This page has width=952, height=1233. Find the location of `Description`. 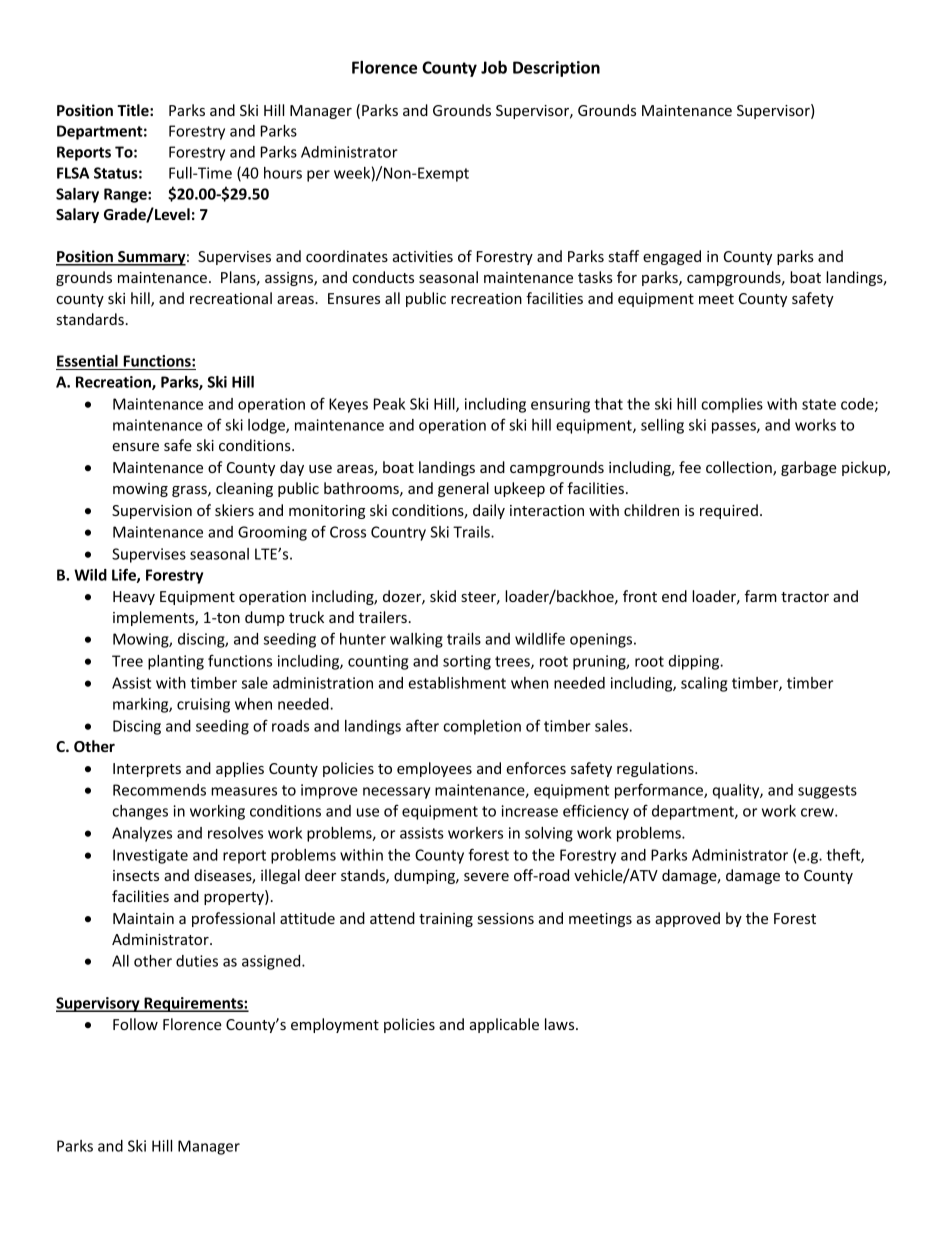

Description is located at coordinates (556, 69).
